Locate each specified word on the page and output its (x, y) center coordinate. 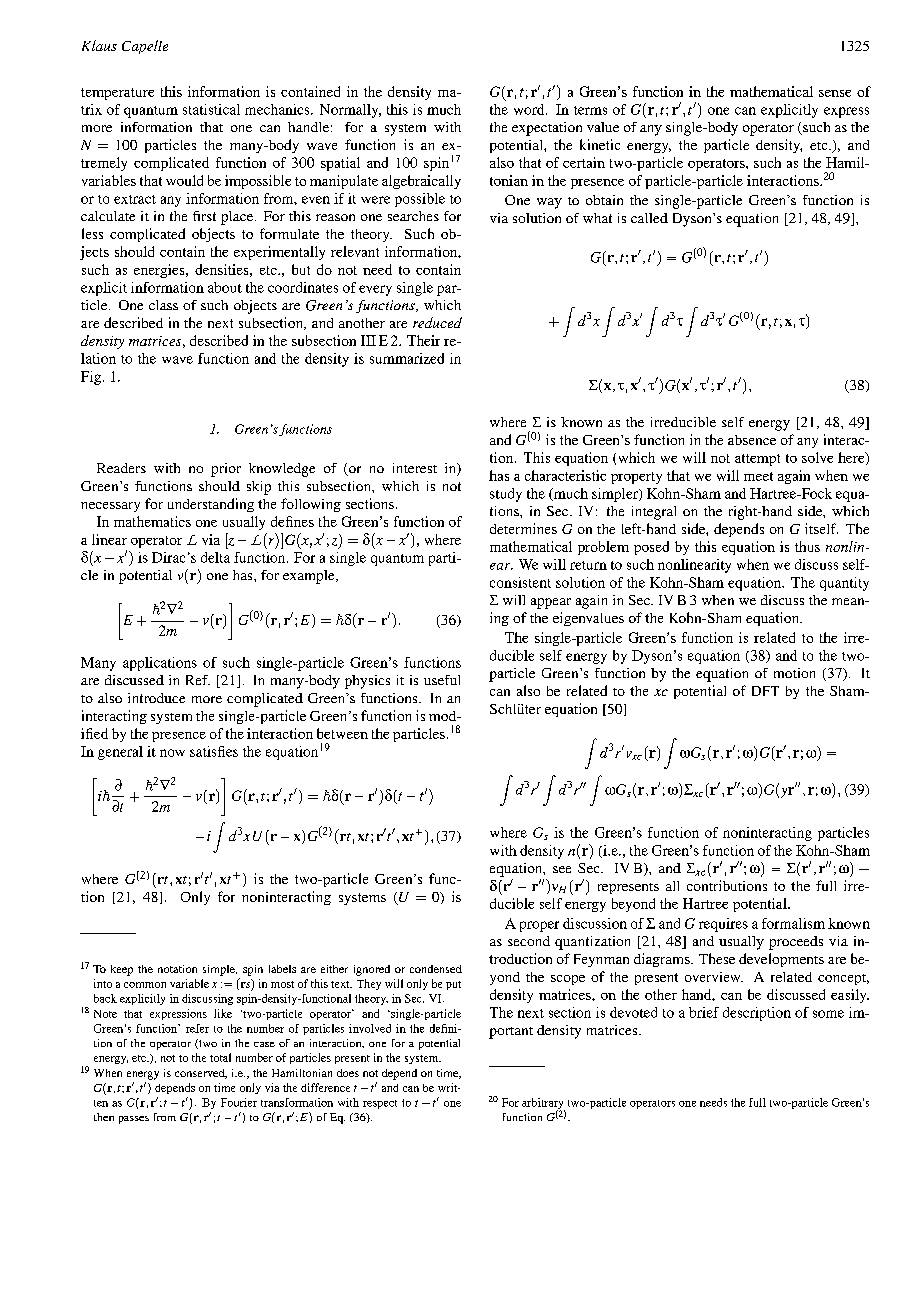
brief (704, 1012)
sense (835, 93)
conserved (201, 1074)
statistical (211, 109)
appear (551, 603)
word (530, 109)
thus (807, 546)
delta (215, 557)
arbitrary (543, 1105)
